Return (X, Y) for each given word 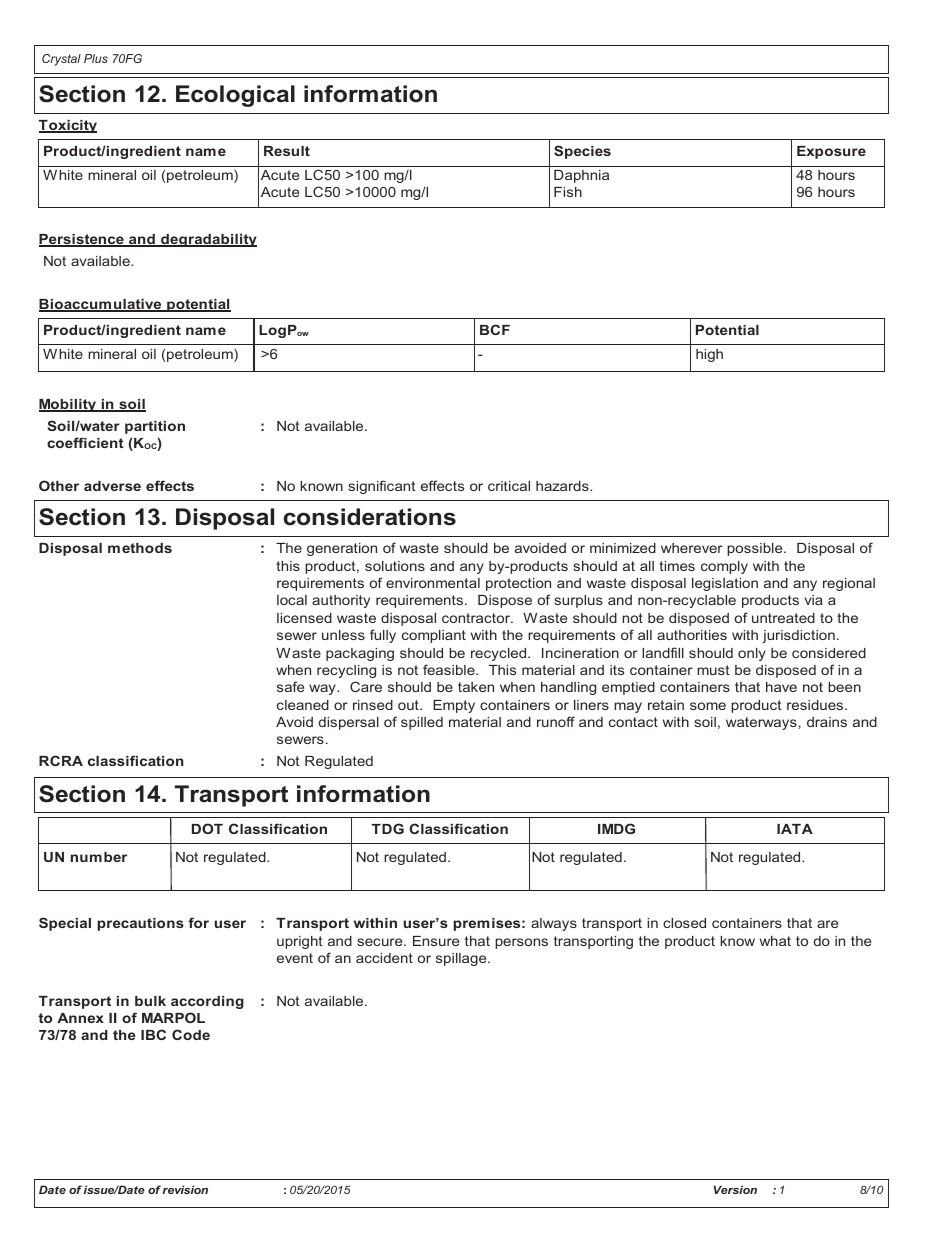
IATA (795, 829)
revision (185, 1189)
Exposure (831, 152)
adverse (112, 486)
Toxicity (68, 126)
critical (509, 486)
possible (756, 549)
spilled (422, 723)
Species (582, 152)
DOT (207, 828)
